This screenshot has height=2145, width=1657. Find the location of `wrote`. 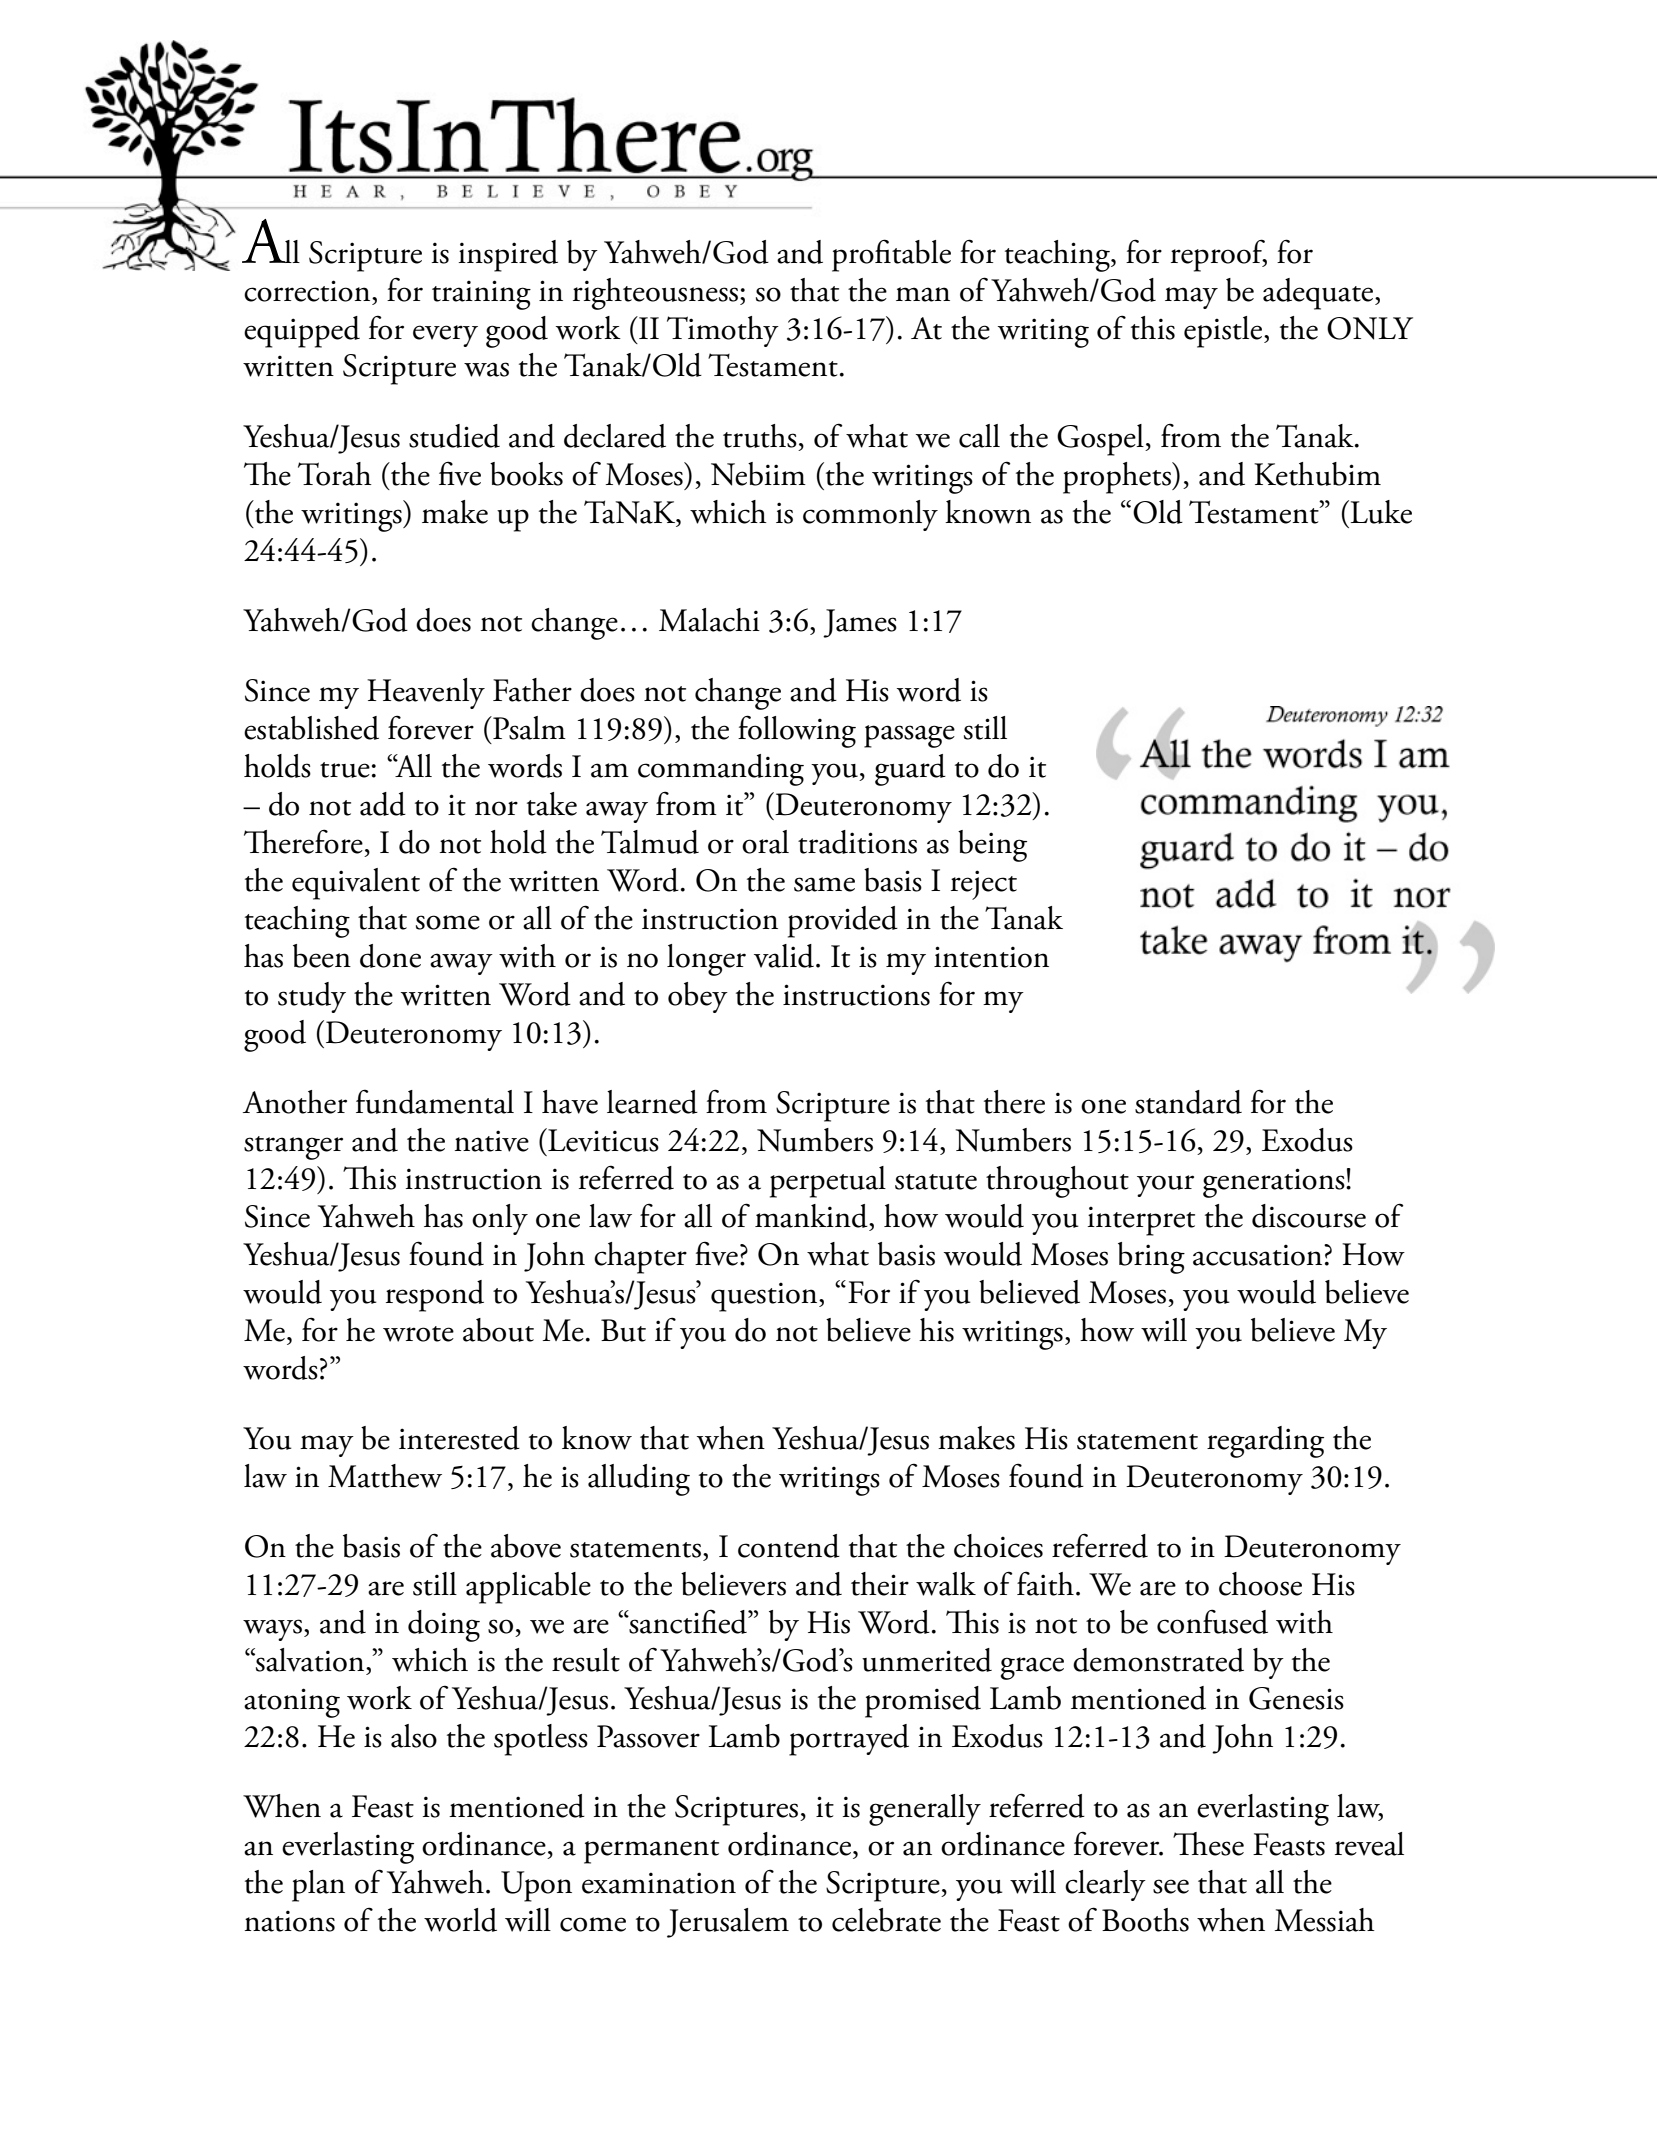

wrote is located at coordinates (418, 1334).
